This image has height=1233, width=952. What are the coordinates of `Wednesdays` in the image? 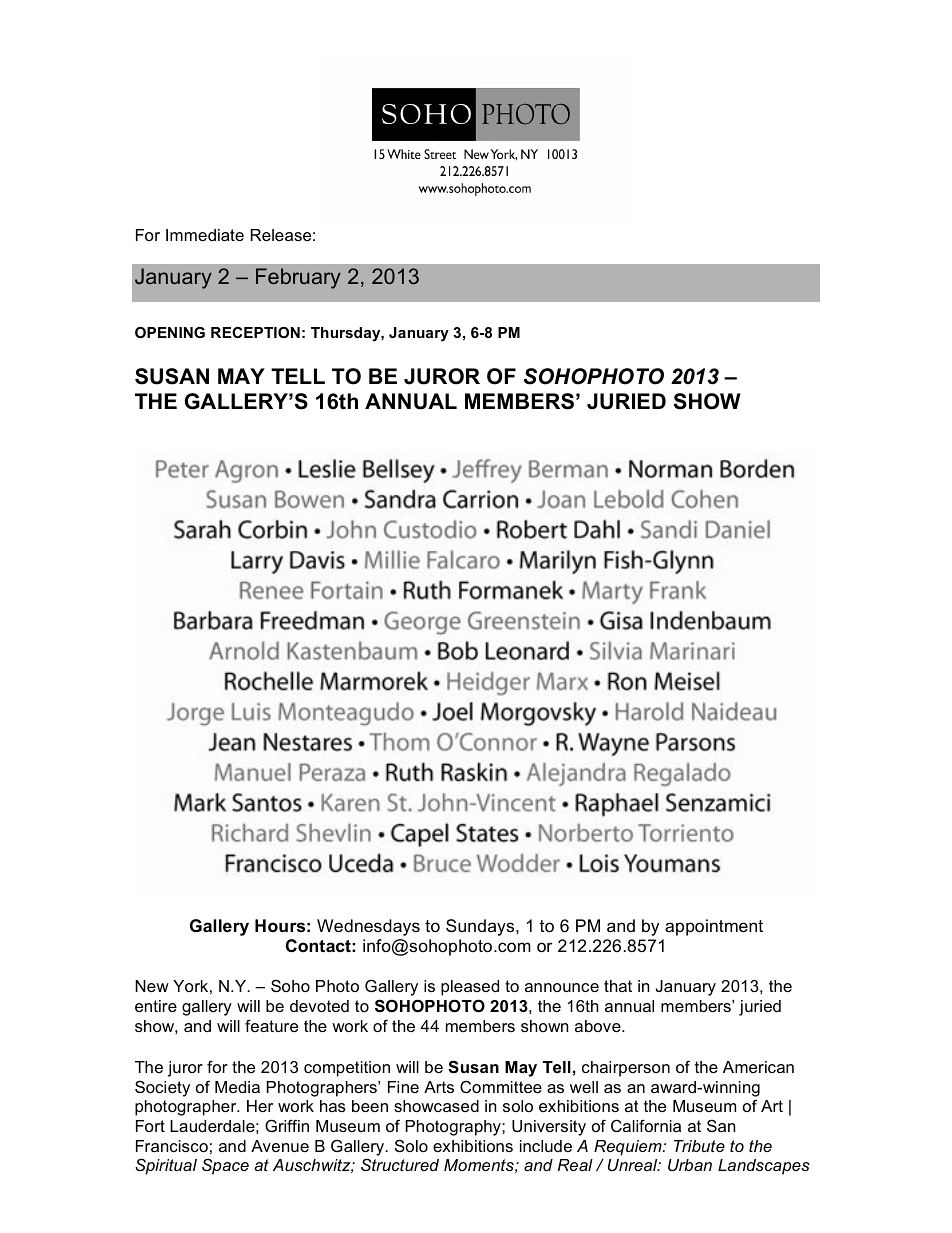 It's located at (368, 927).
